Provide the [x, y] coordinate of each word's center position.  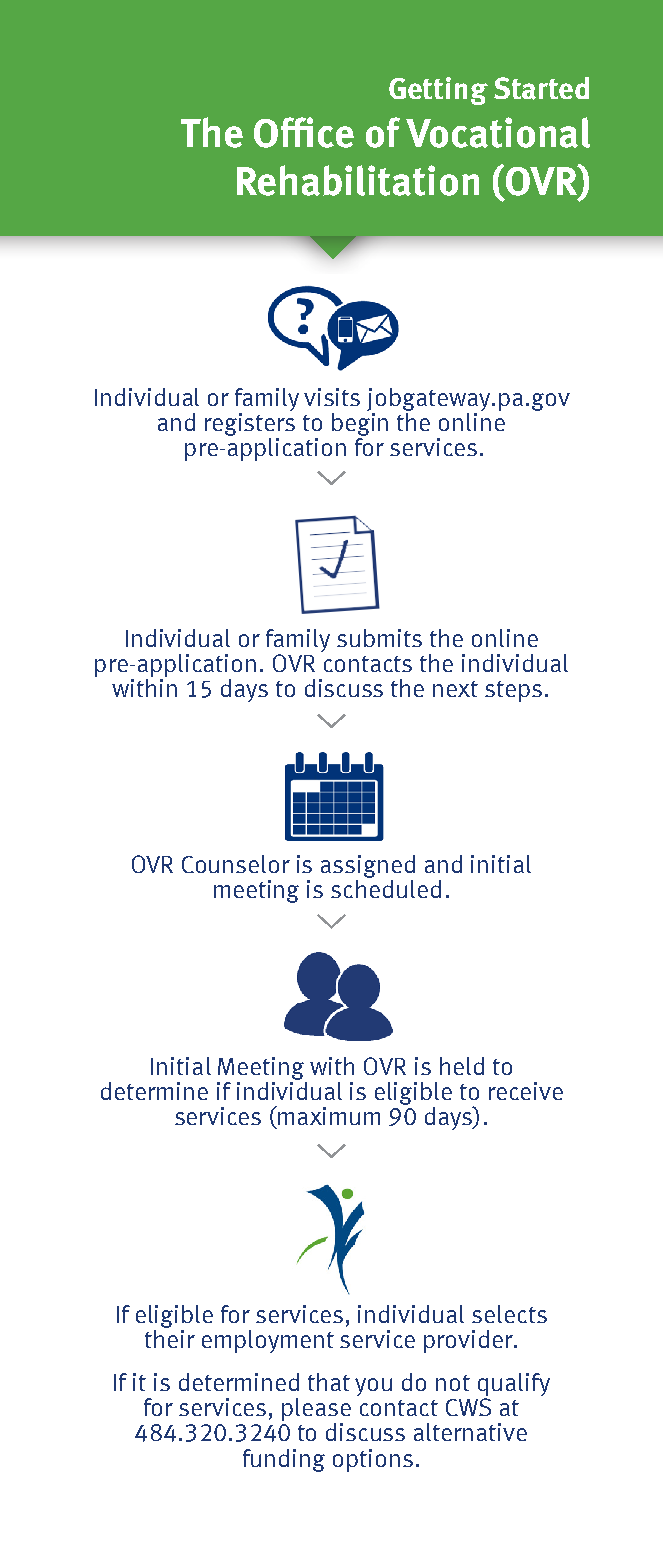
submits [379, 638]
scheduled [386, 887]
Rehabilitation [358, 180]
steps [513, 691]
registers [250, 423]
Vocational [498, 132]
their [170, 1339]
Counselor [236, 864]
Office [304, 132]
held [462, 1066]
